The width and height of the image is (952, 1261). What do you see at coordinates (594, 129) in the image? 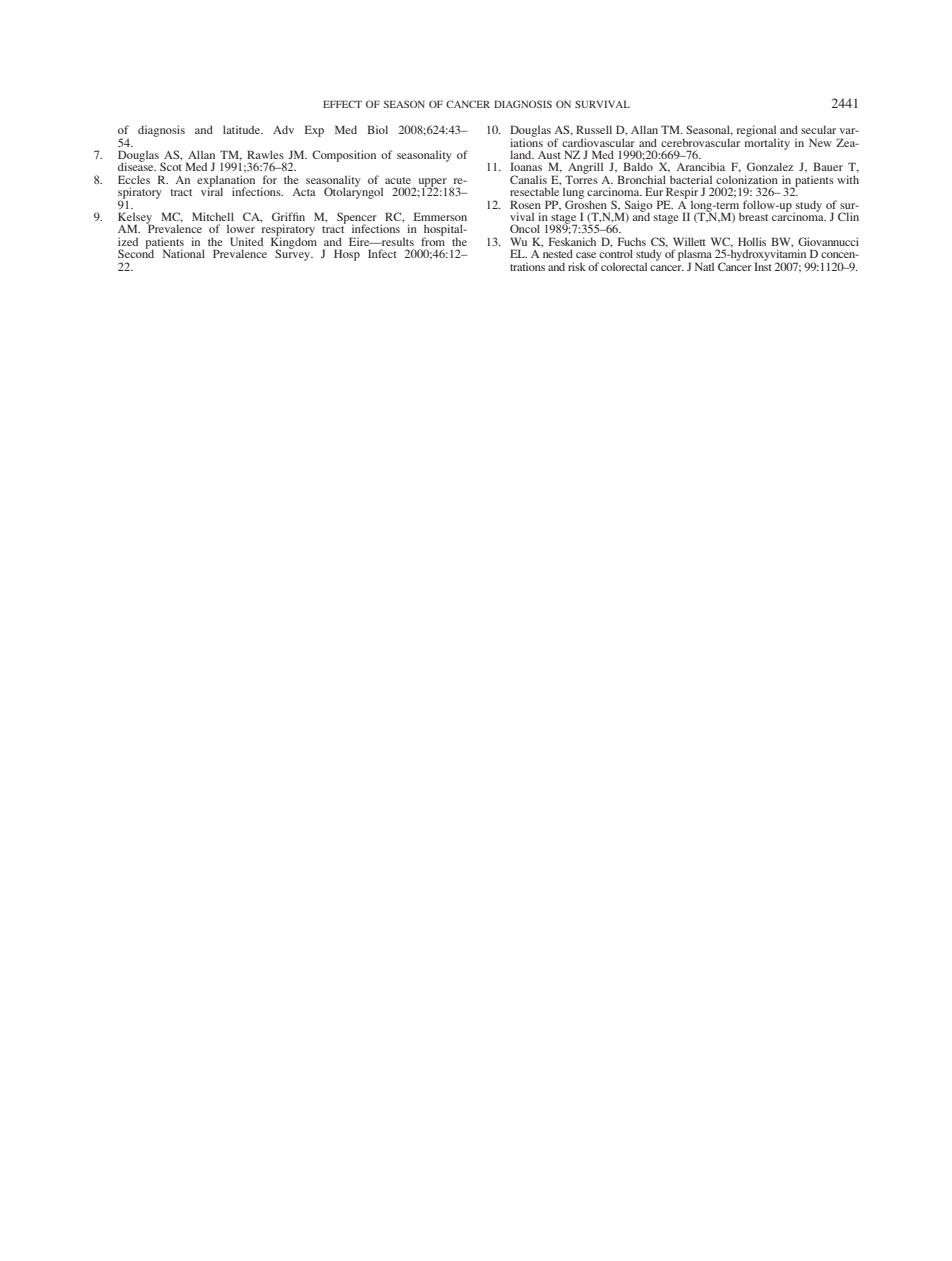
I see `Russell` at bounding box center [594, 129].
